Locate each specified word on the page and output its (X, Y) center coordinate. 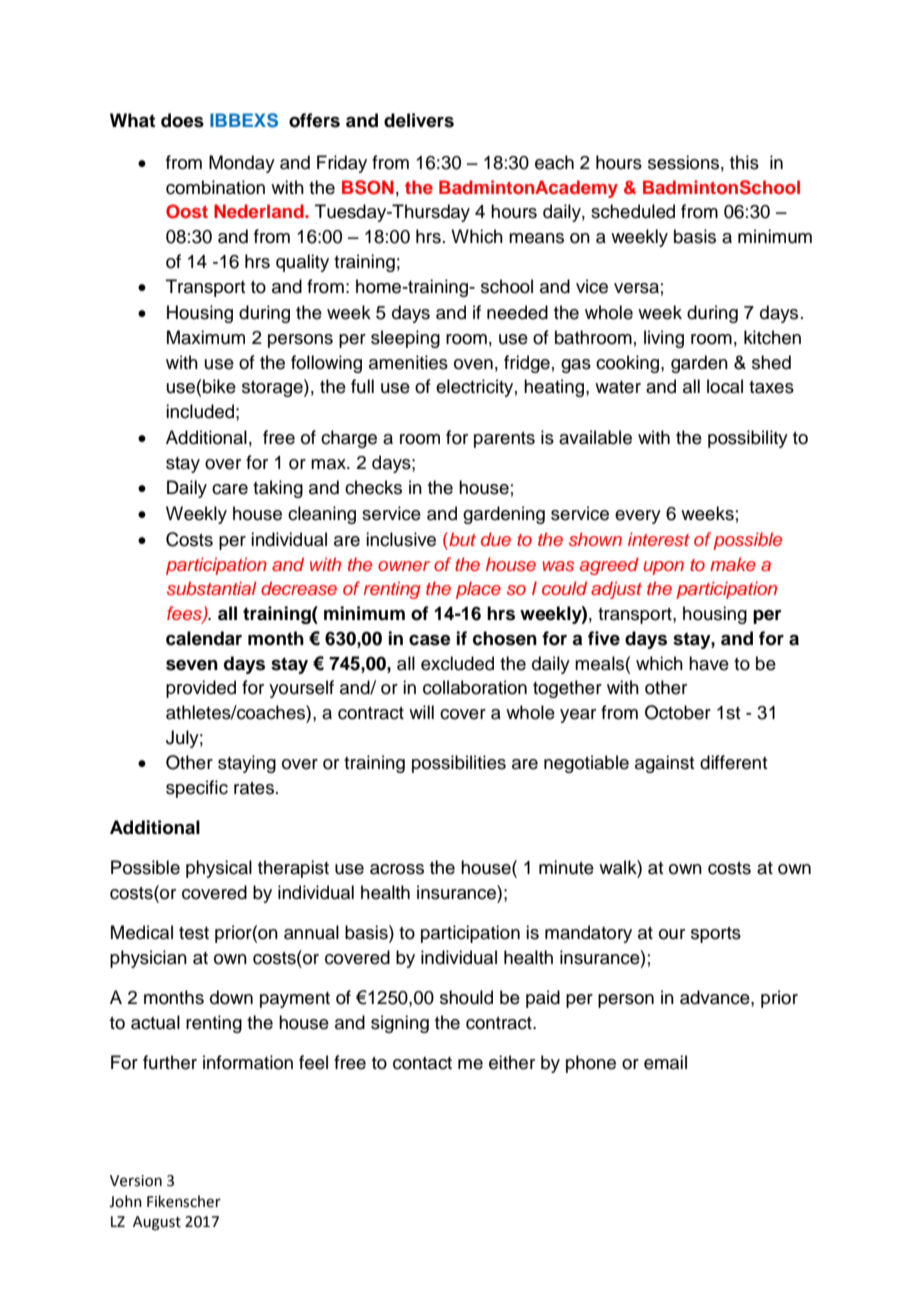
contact (422, 1063)
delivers (419, 120)
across (397, 869)
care (230, 489)
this (744, 162)
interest (659, 539)
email (665, 1062)
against (664, 764)
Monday (242, 164)
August (157, 1223)
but (461, 539)
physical (219, 869)
